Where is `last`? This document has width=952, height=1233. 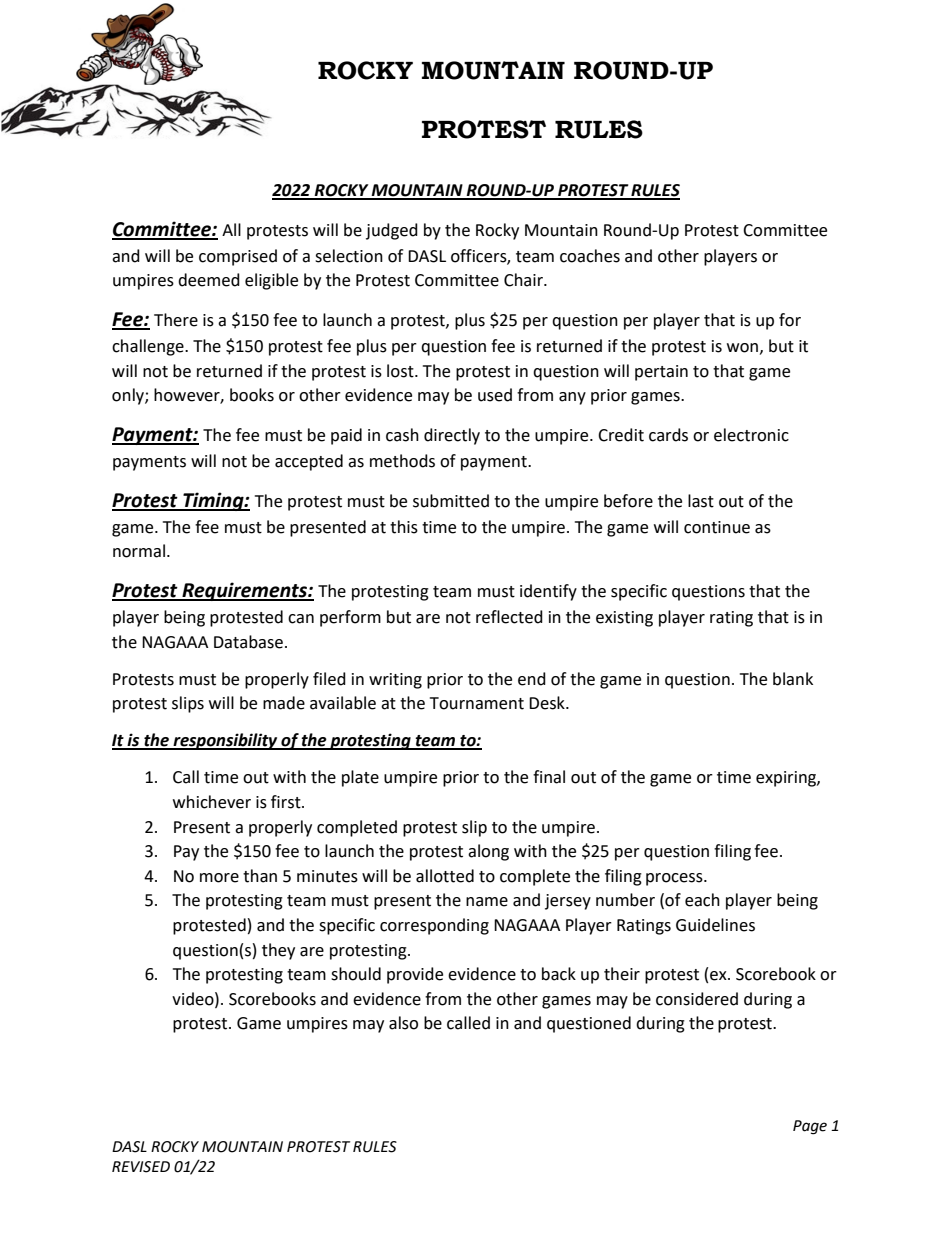
last is located at coordinates (701, 501).
